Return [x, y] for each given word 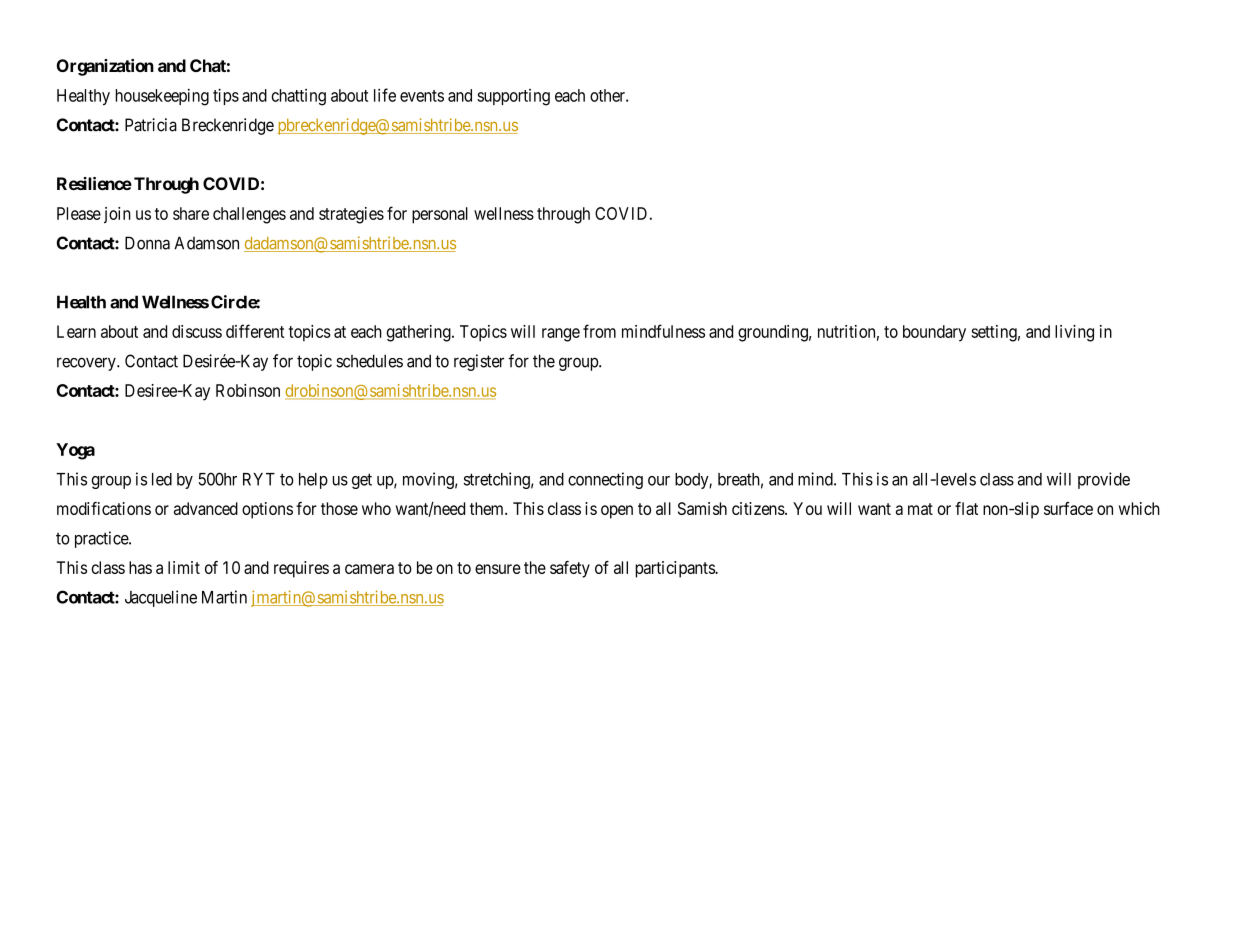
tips [226, 96]
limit [184, 567]
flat [966, 508]
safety [570, 569]
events [422, 96]
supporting [513, 97]
